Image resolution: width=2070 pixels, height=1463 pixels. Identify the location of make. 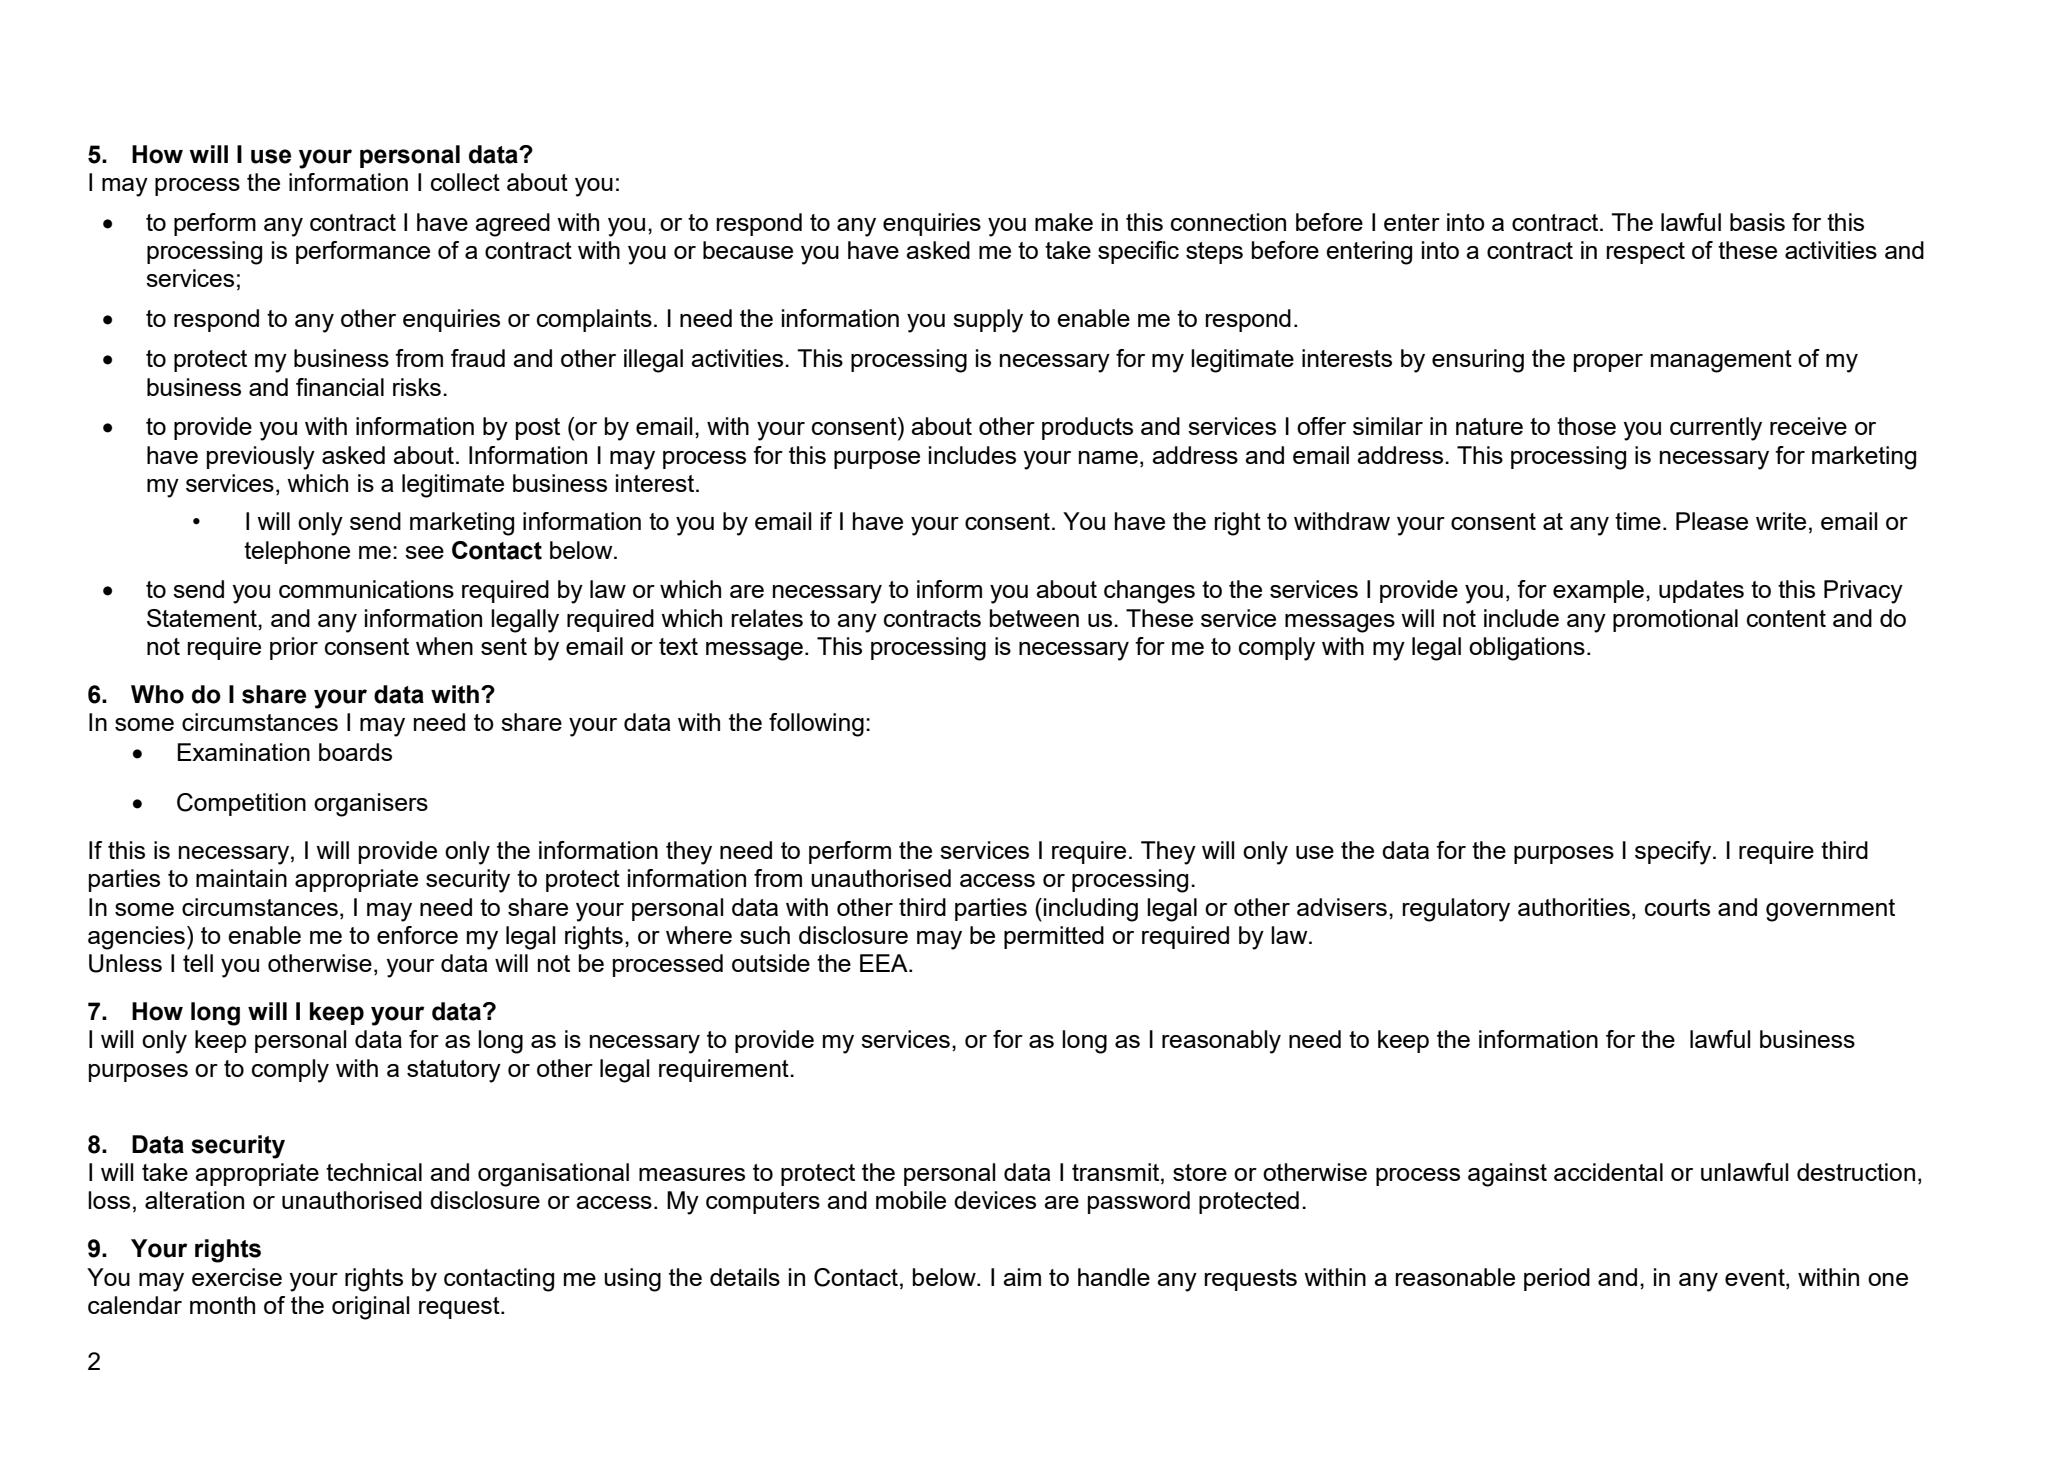
(1064, 222).
